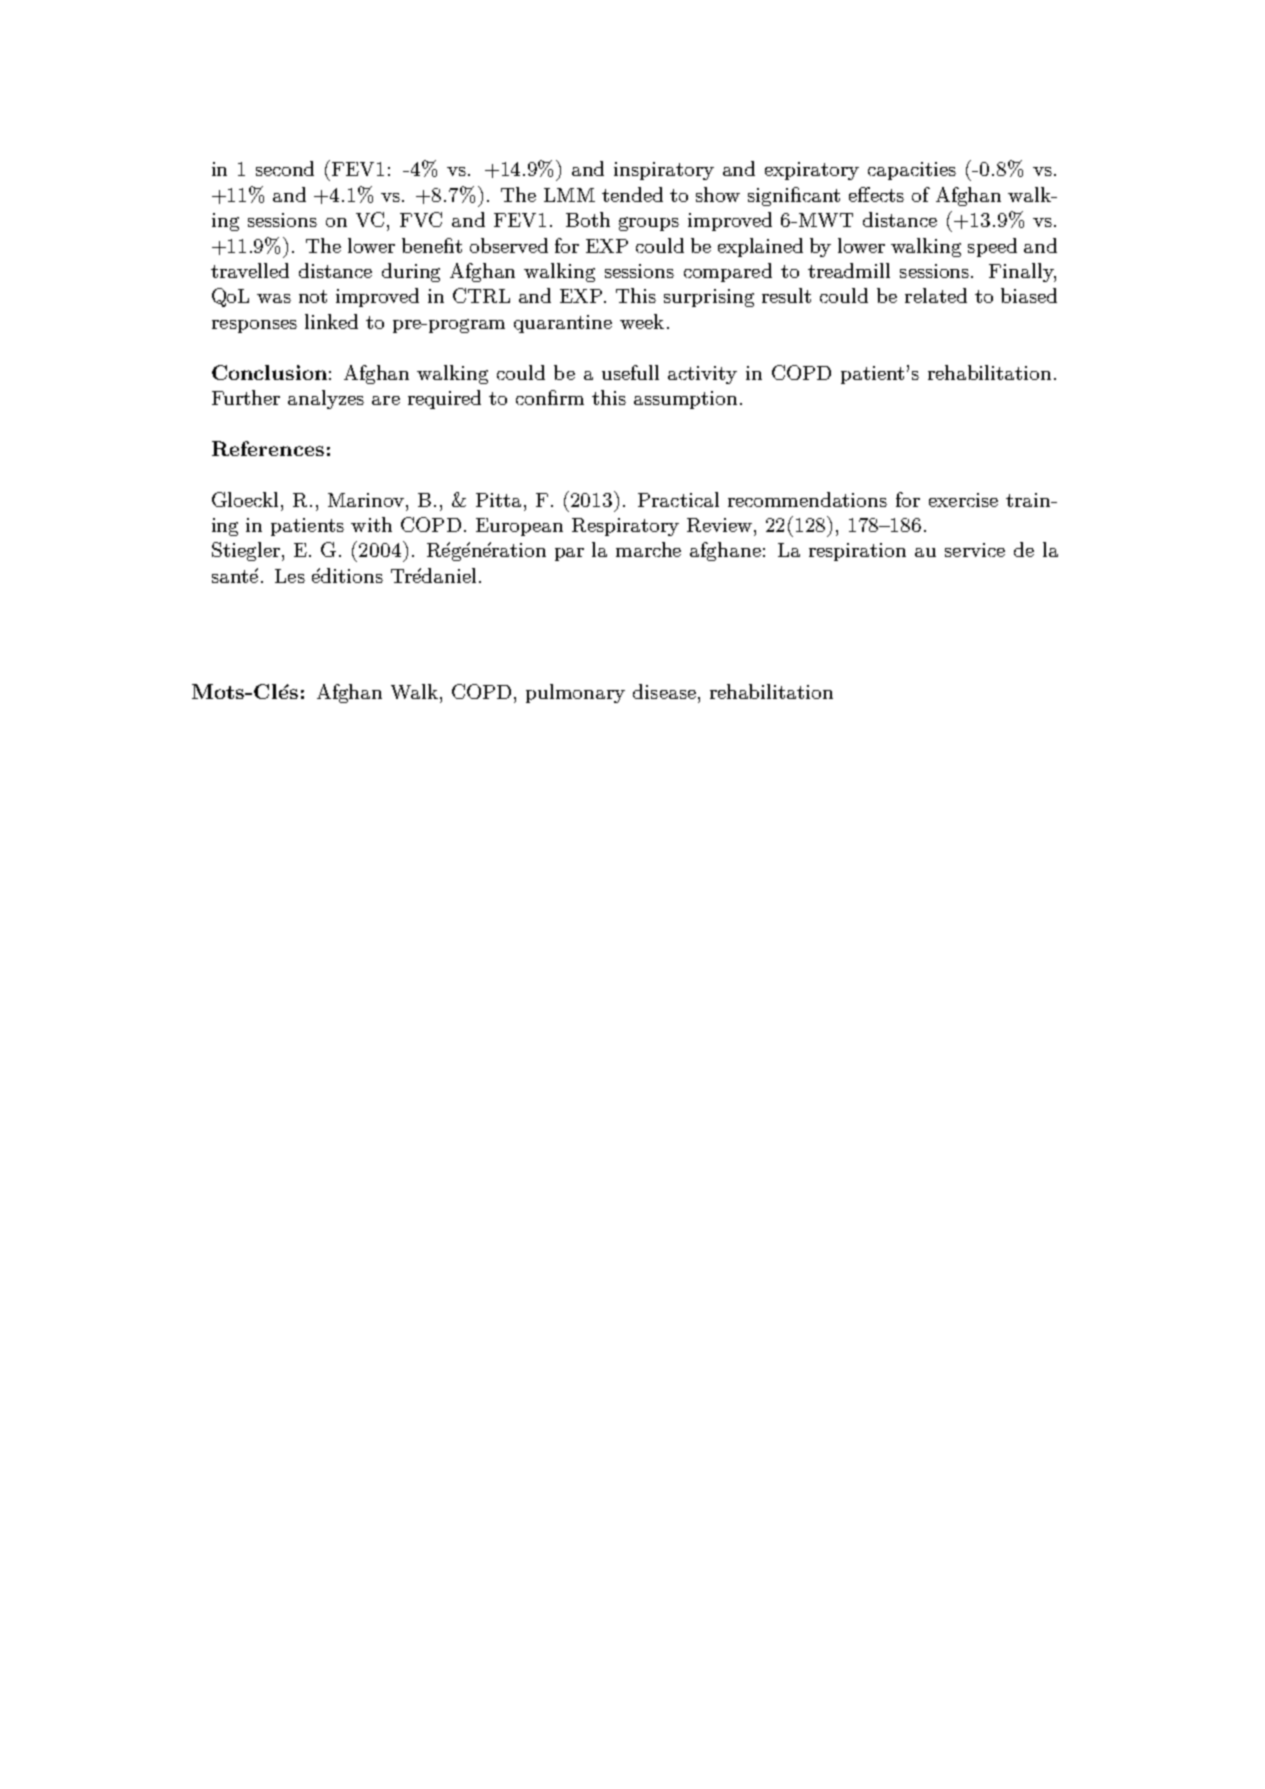 The width and height of the page is (1265, 1789). I want to click on linked, so click(331, 321).
